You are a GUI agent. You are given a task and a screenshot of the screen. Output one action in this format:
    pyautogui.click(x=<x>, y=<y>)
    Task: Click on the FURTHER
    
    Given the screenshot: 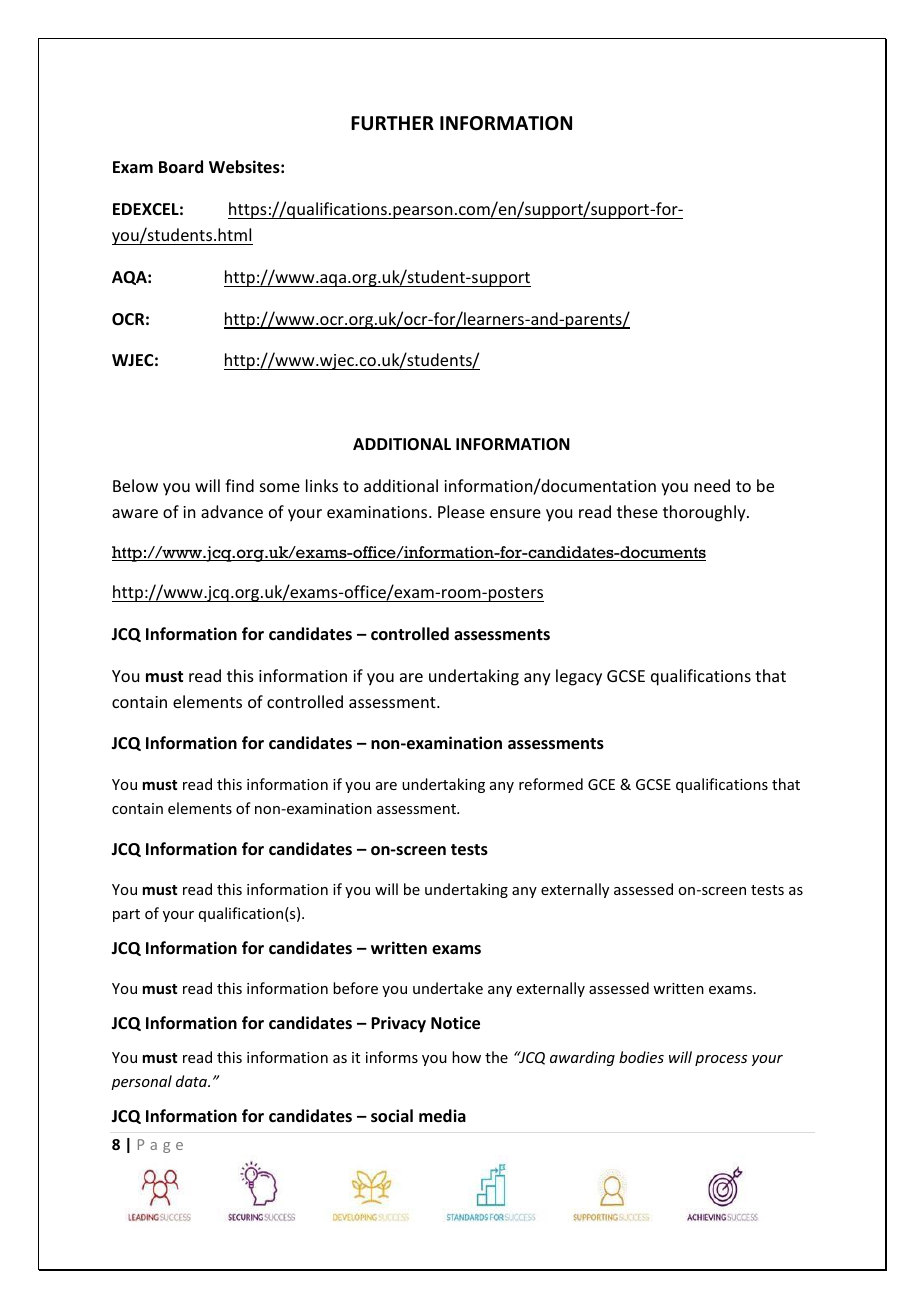 What is the action you would take?
    pyautogui.click(x=392, y=123)
